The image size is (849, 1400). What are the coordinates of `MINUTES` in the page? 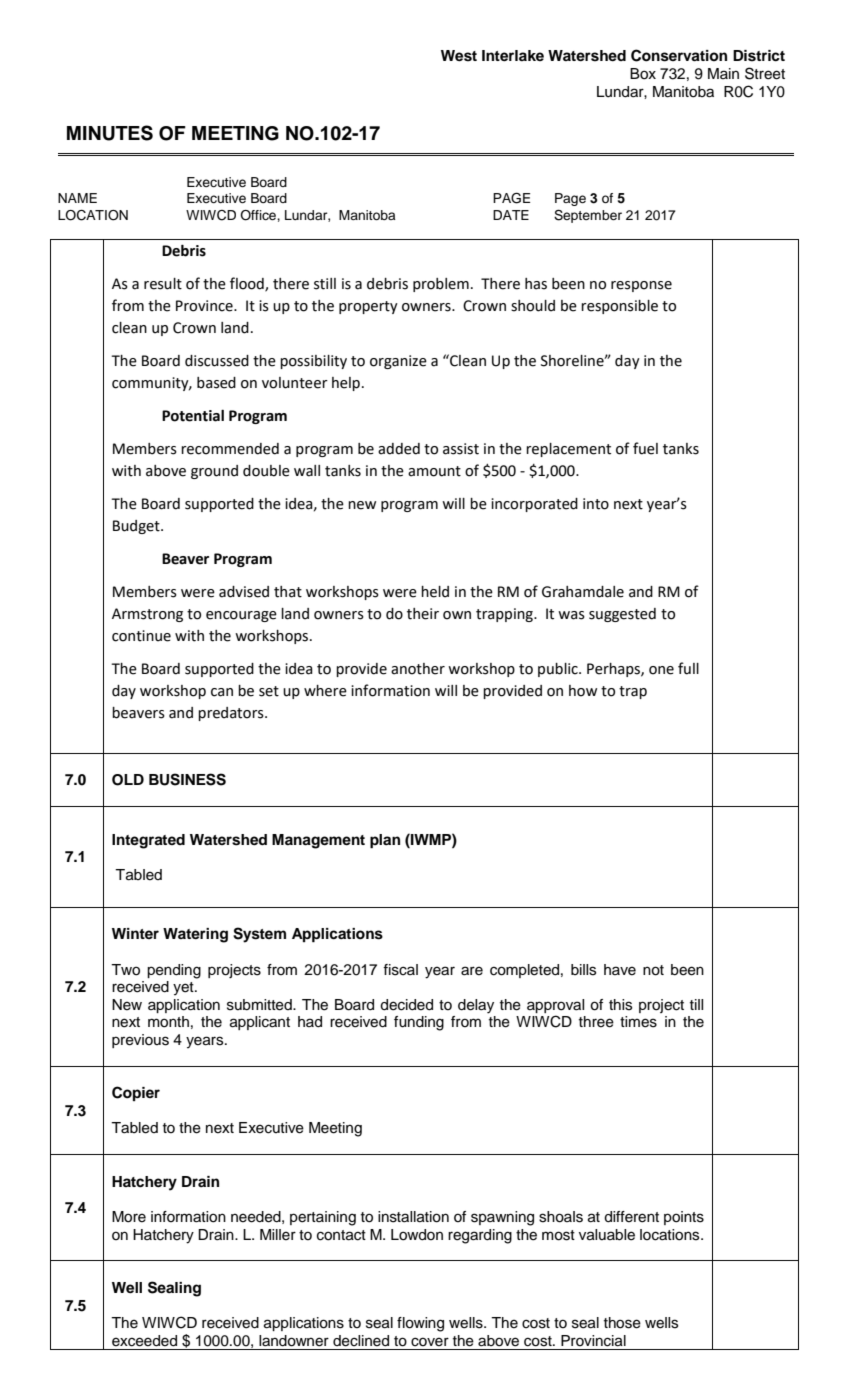 It's located at (110, 133).
